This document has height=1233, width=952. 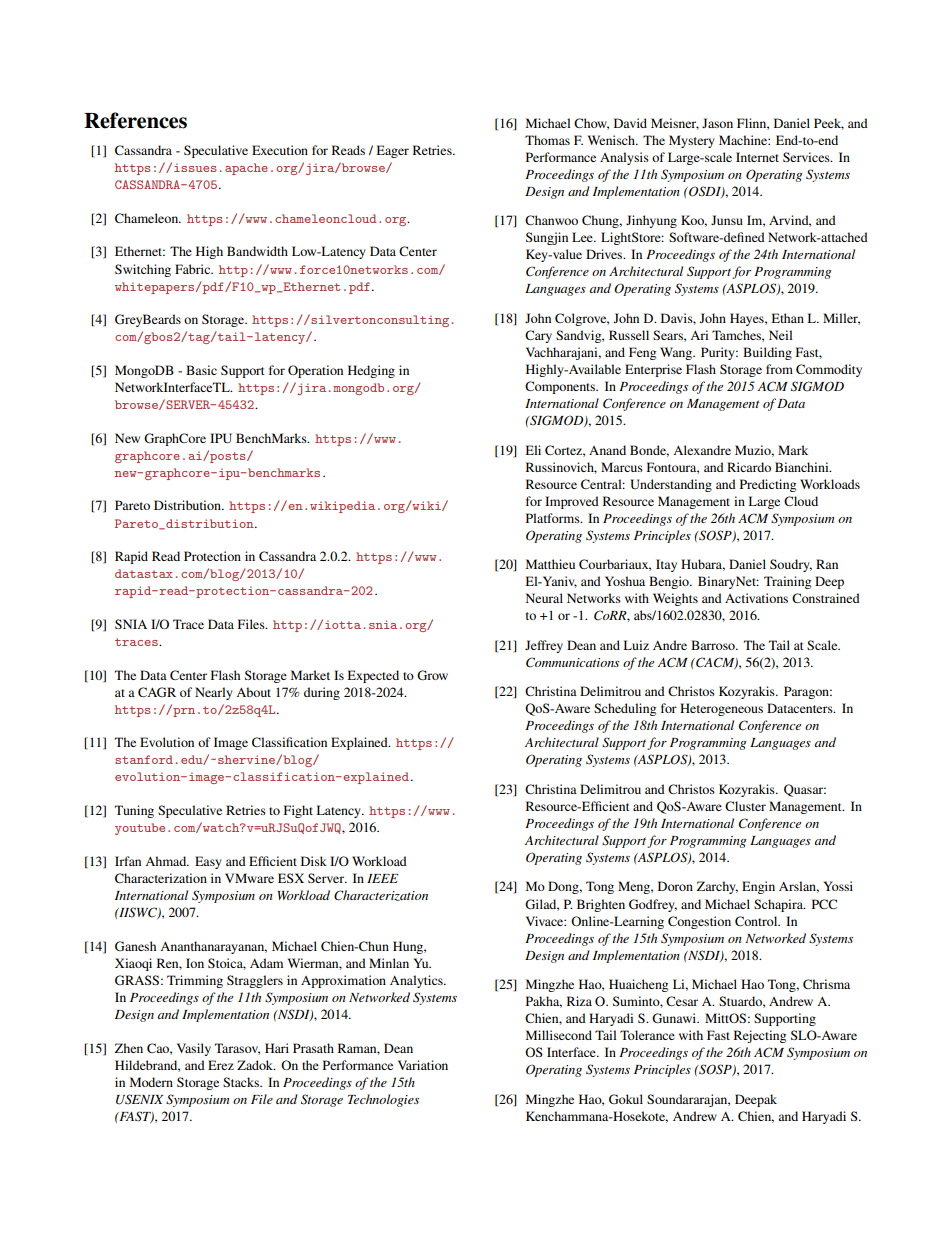 I want to click on Variation, so click(x=423, y=1065).
